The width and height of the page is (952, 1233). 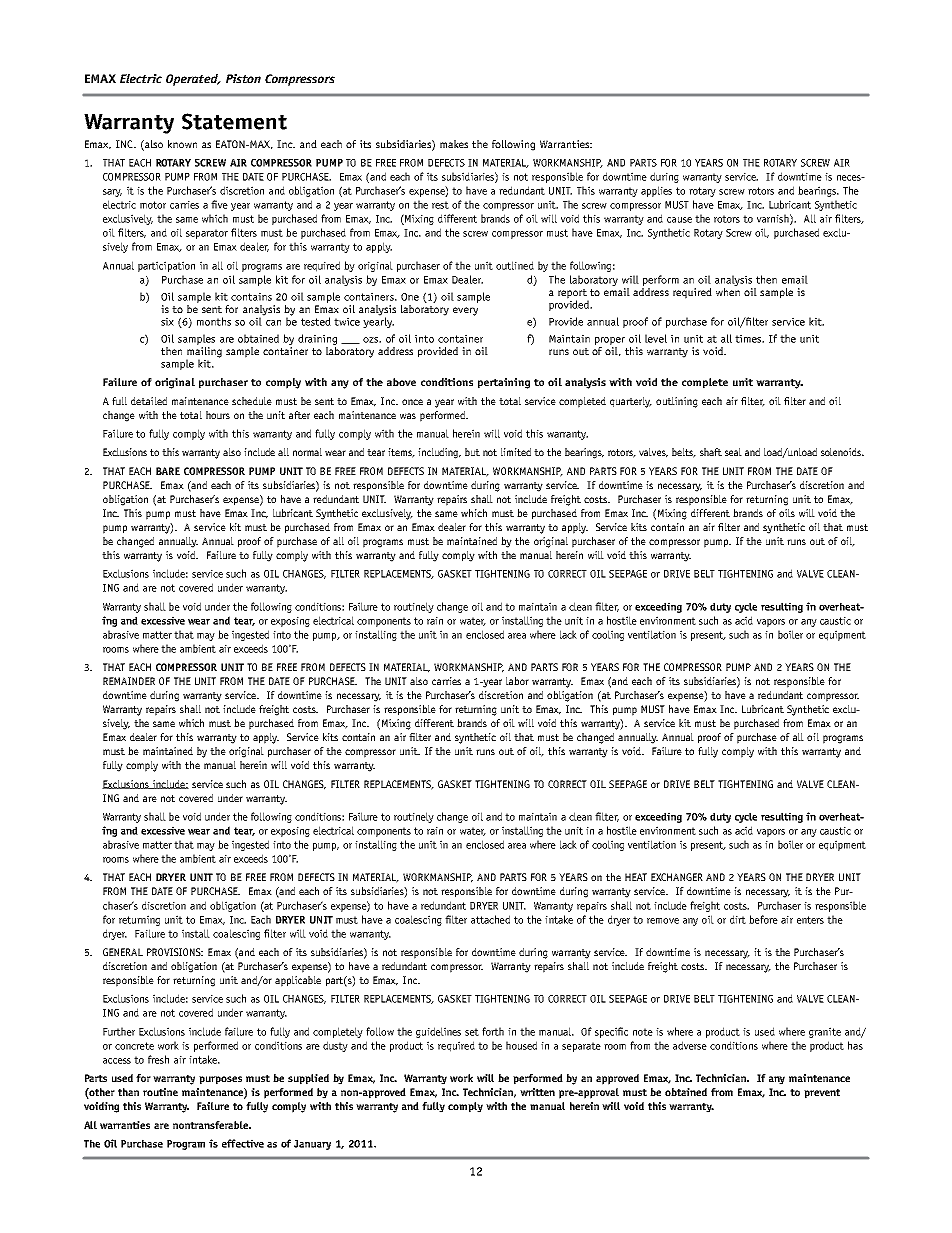 What do you see at coordinates (220, 1080) in the page?
I see `purposes` at bounding box center [220, 1080].
